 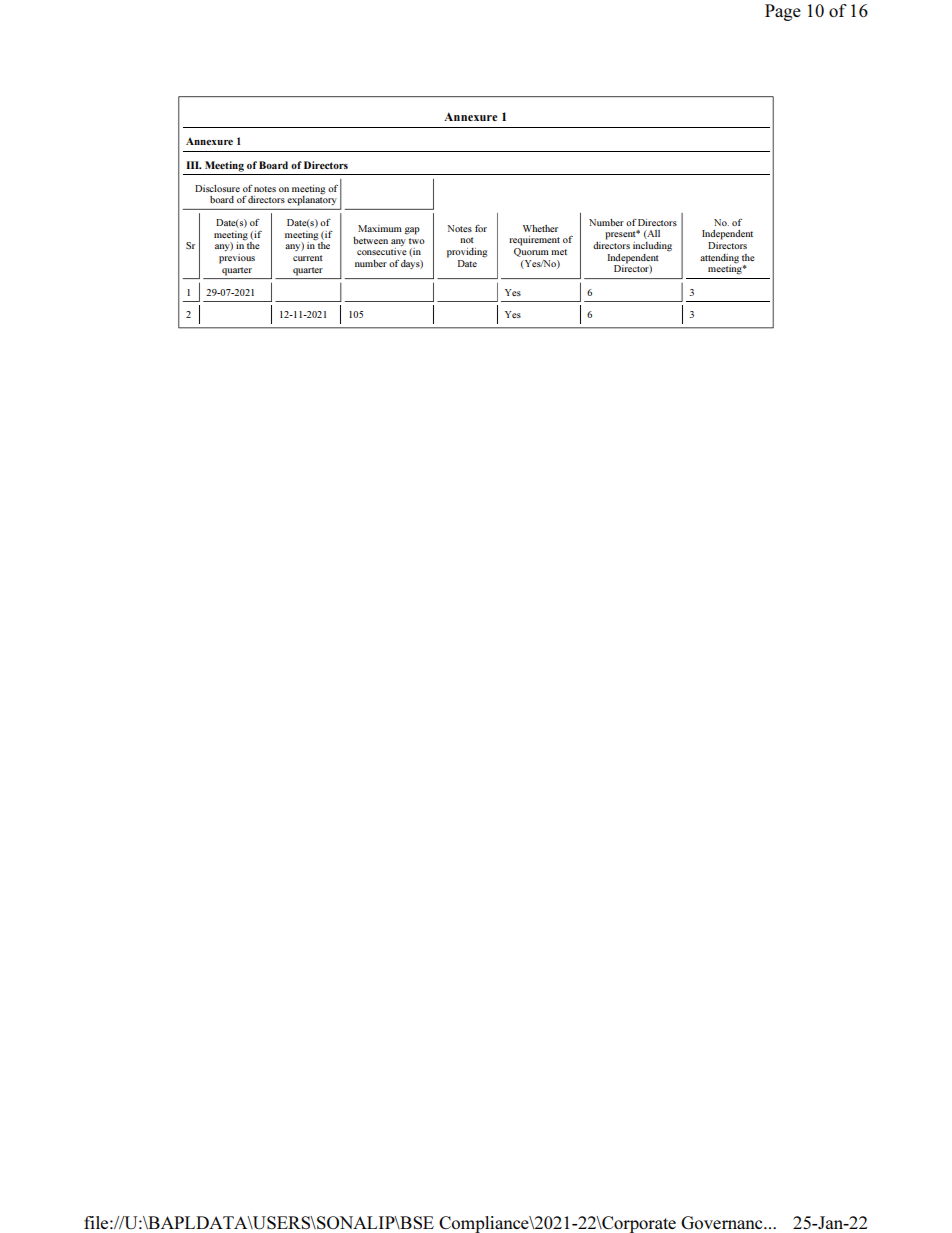 What do you see at coordinates (467, 253) in the image?
I see `providing` at bounding box center [467, 253].
